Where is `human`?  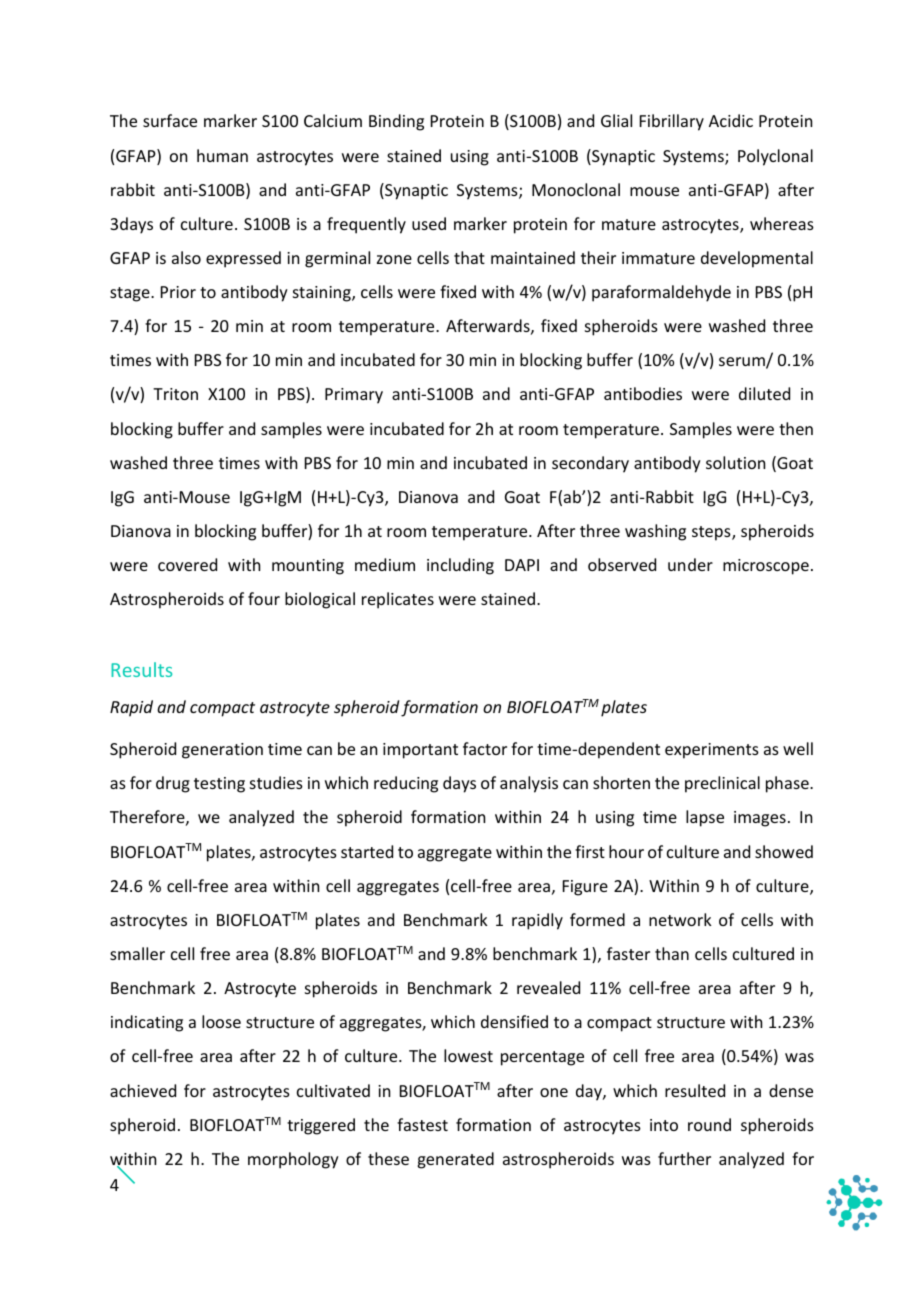 human is located at coordinates (222, 155).
